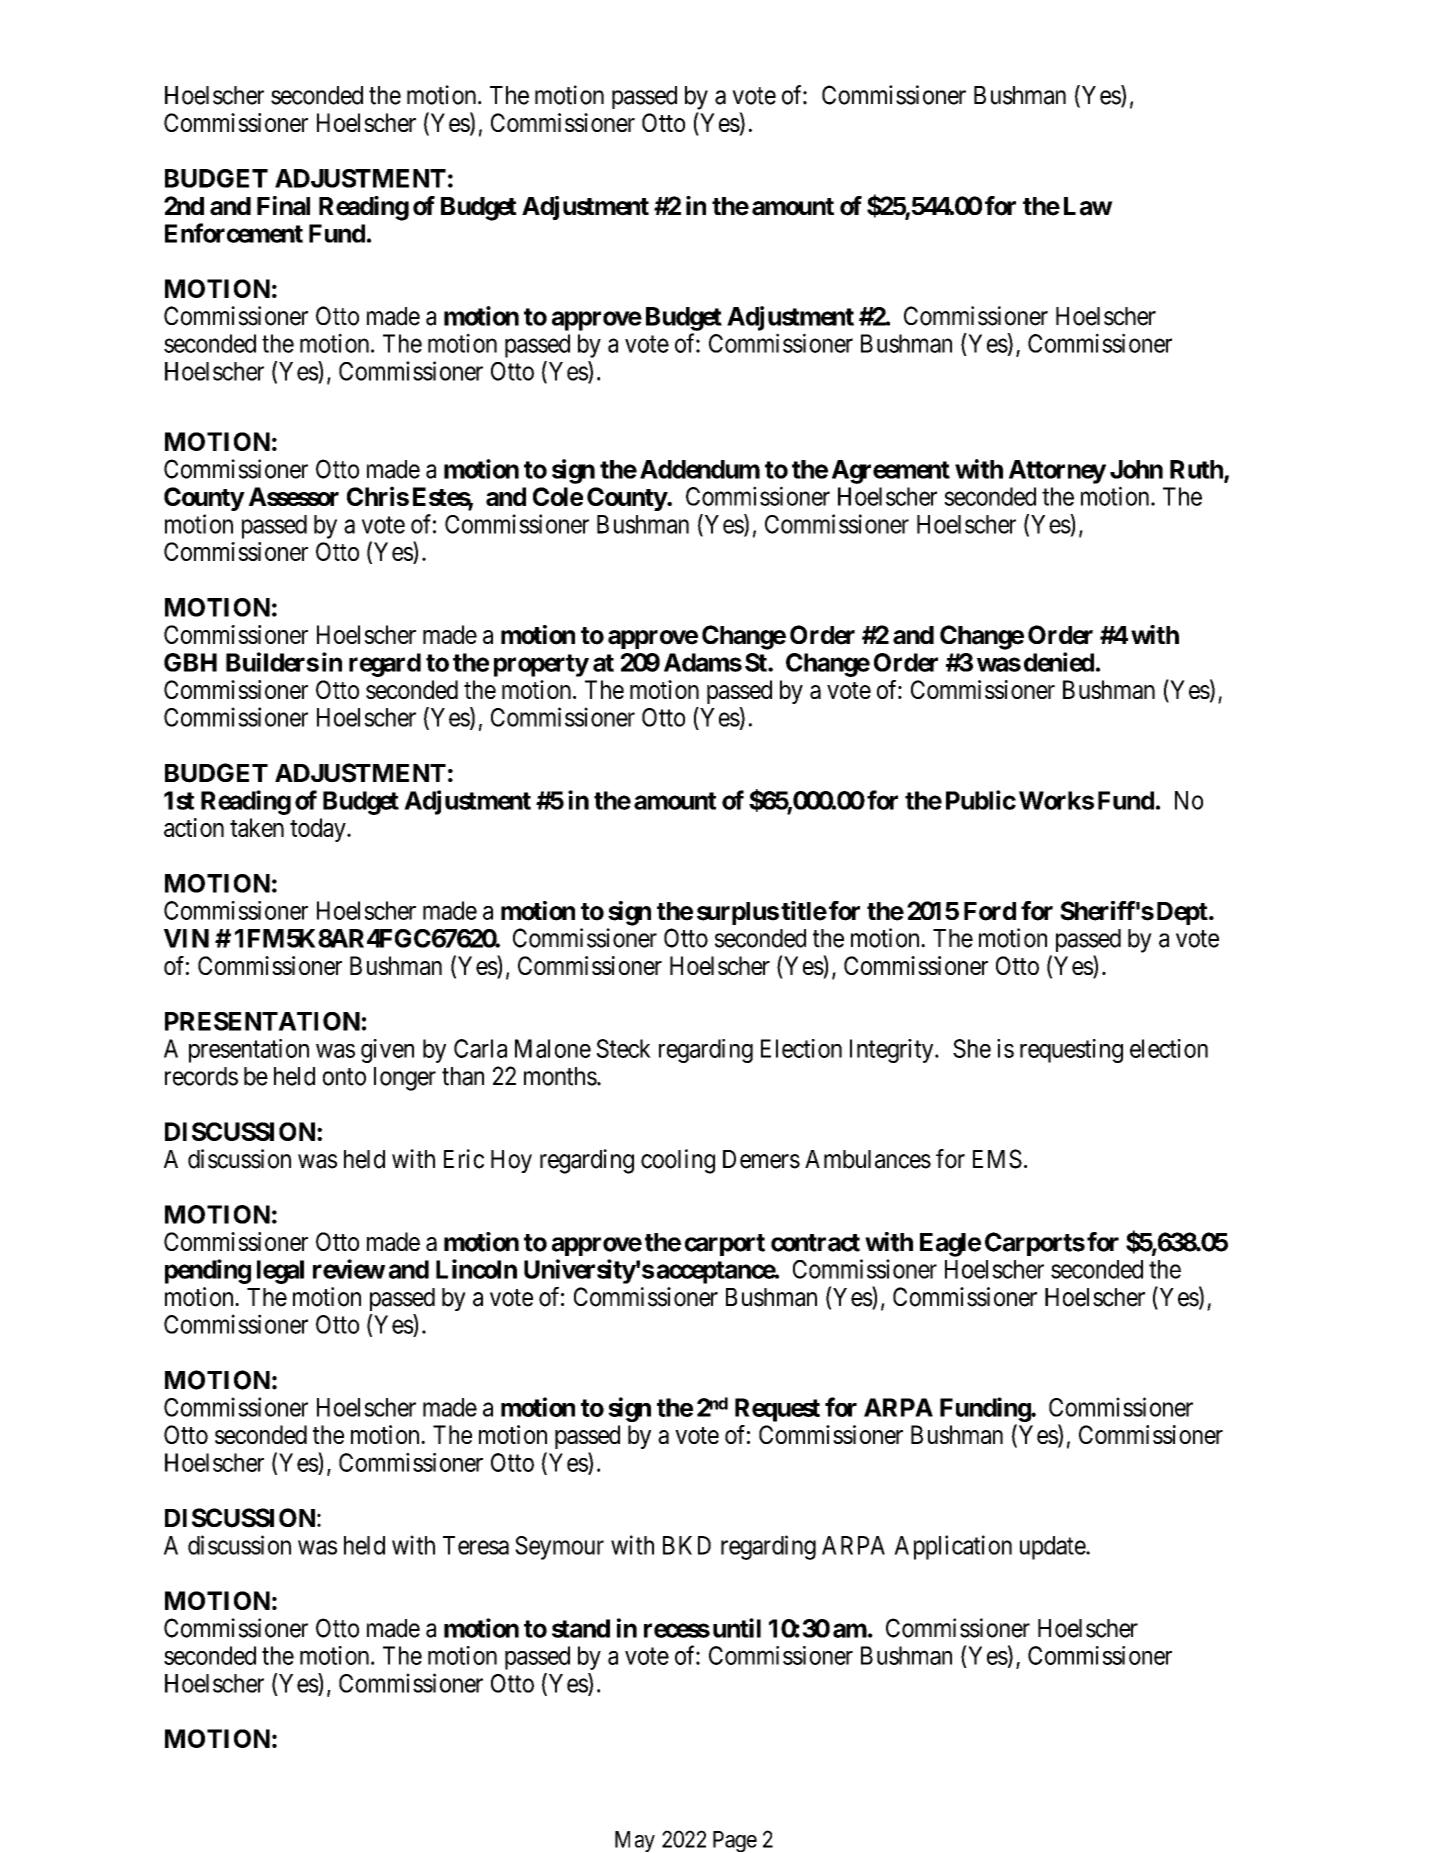 This document has width=1436, height=1853. I want to click on denied, so click(1059, 662).
